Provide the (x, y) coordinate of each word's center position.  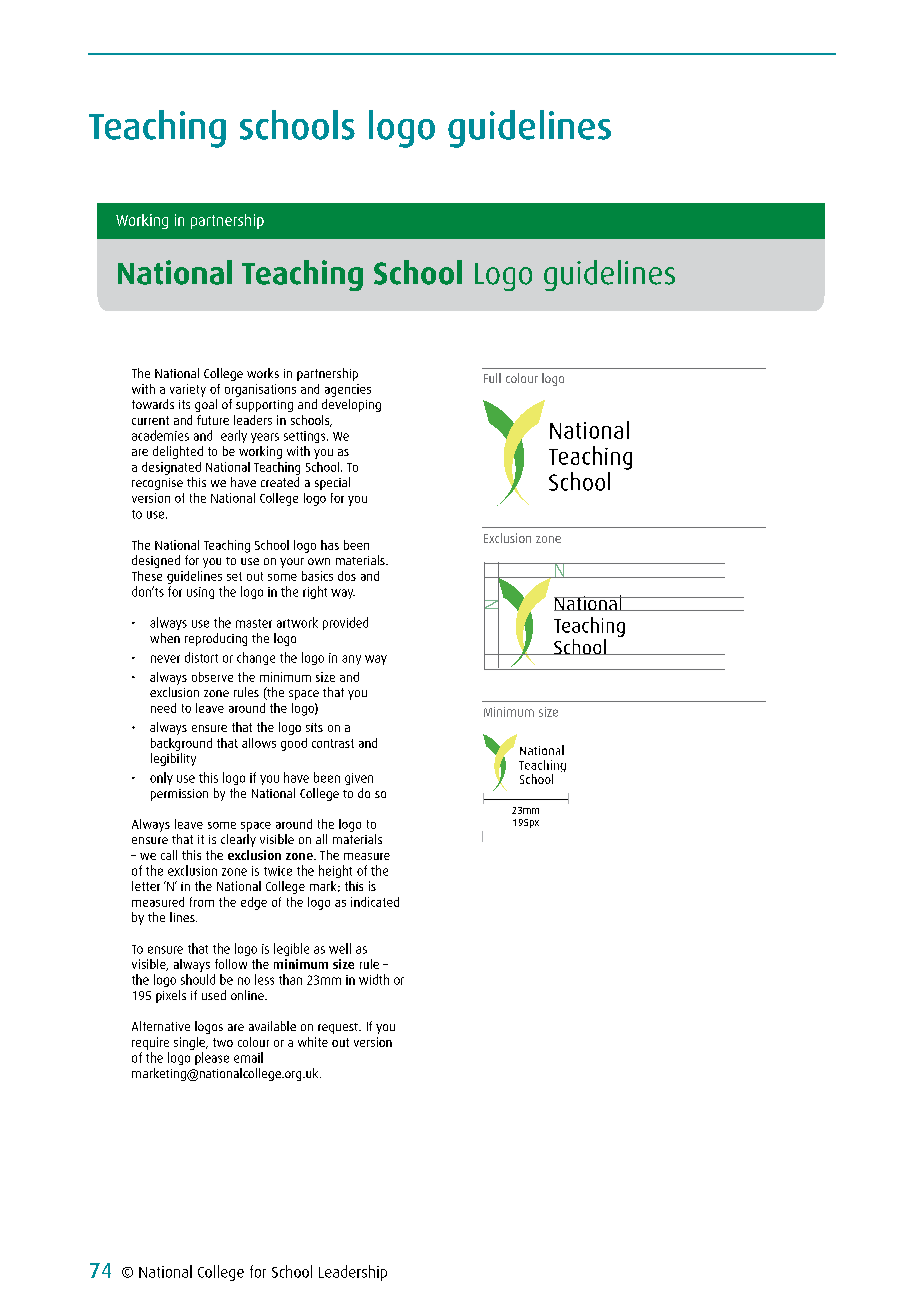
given (359, 779)
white (313, 1042)
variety (188, 390)
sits (314, 727)
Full (492, 378)
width (374, 979)
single (190, 1043)
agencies (348, 390)
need (163, 708)
